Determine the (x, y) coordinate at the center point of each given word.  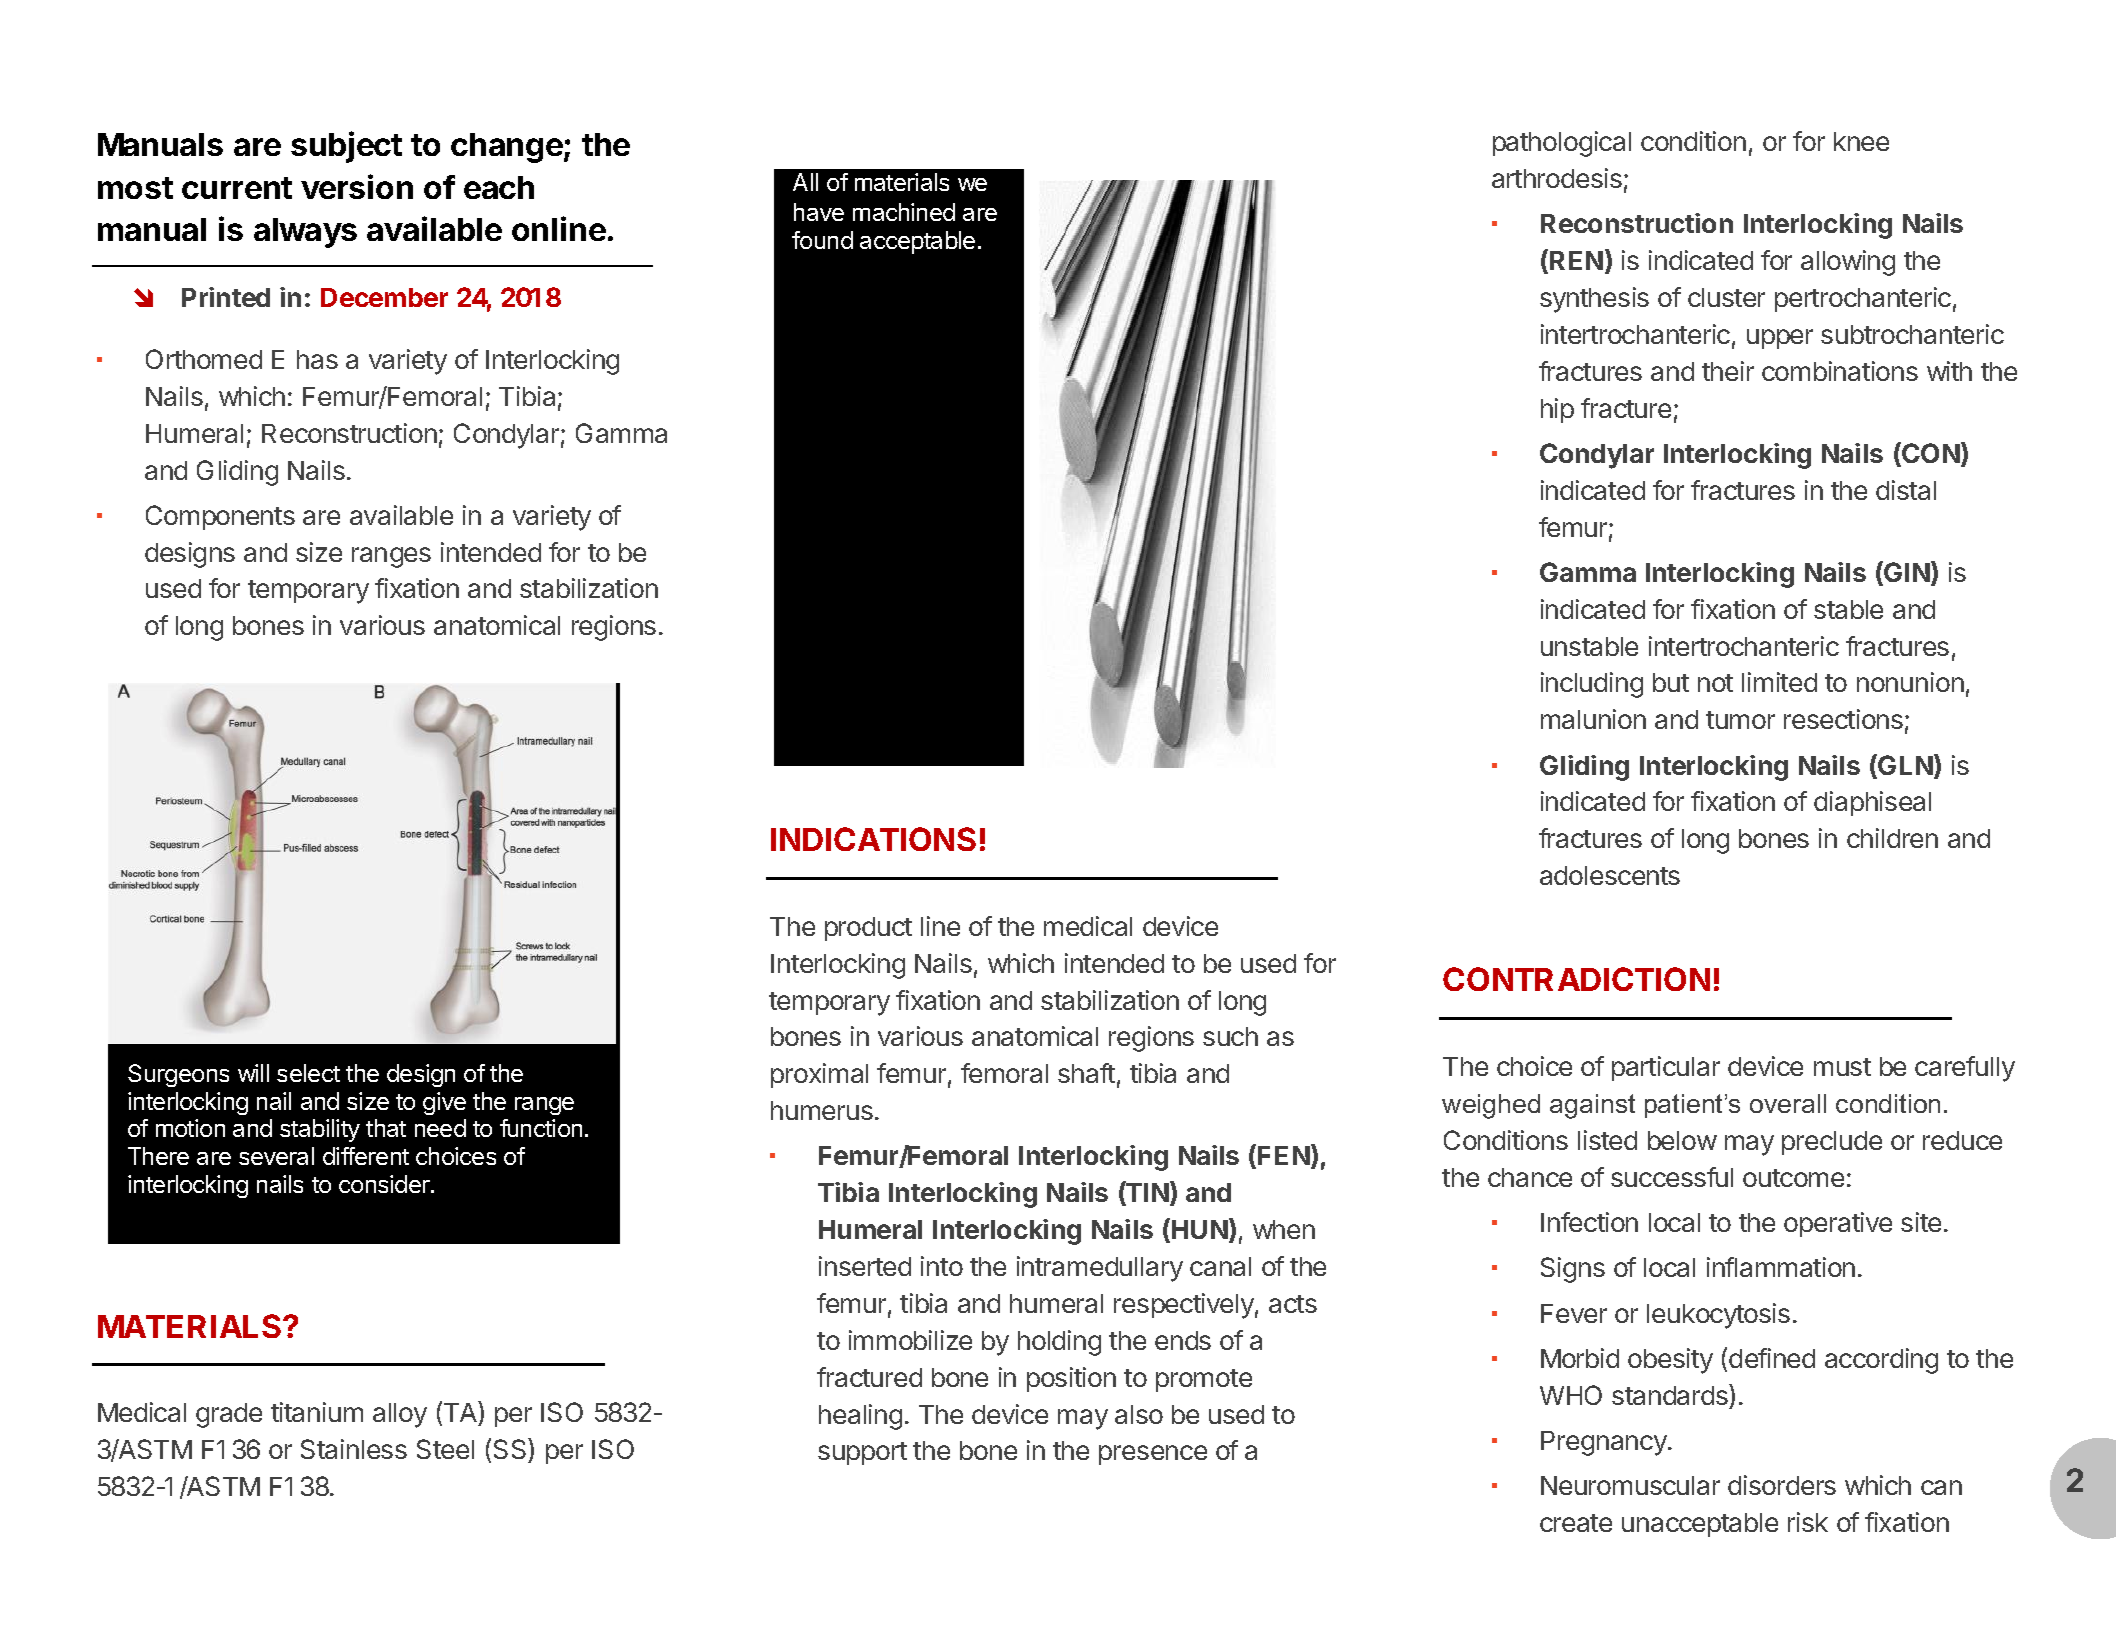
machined (904, 212)
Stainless (354, 1449)
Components (220, 517)
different (366, 1156)
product (868, 929)
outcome (1793, 1178)
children (1892, 838)
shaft (1086, 1073)
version (357, 186)
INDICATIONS (873, 839)
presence (1153, 1455)
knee (1861, 141)
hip (1557, 410)
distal (1906, 490)
